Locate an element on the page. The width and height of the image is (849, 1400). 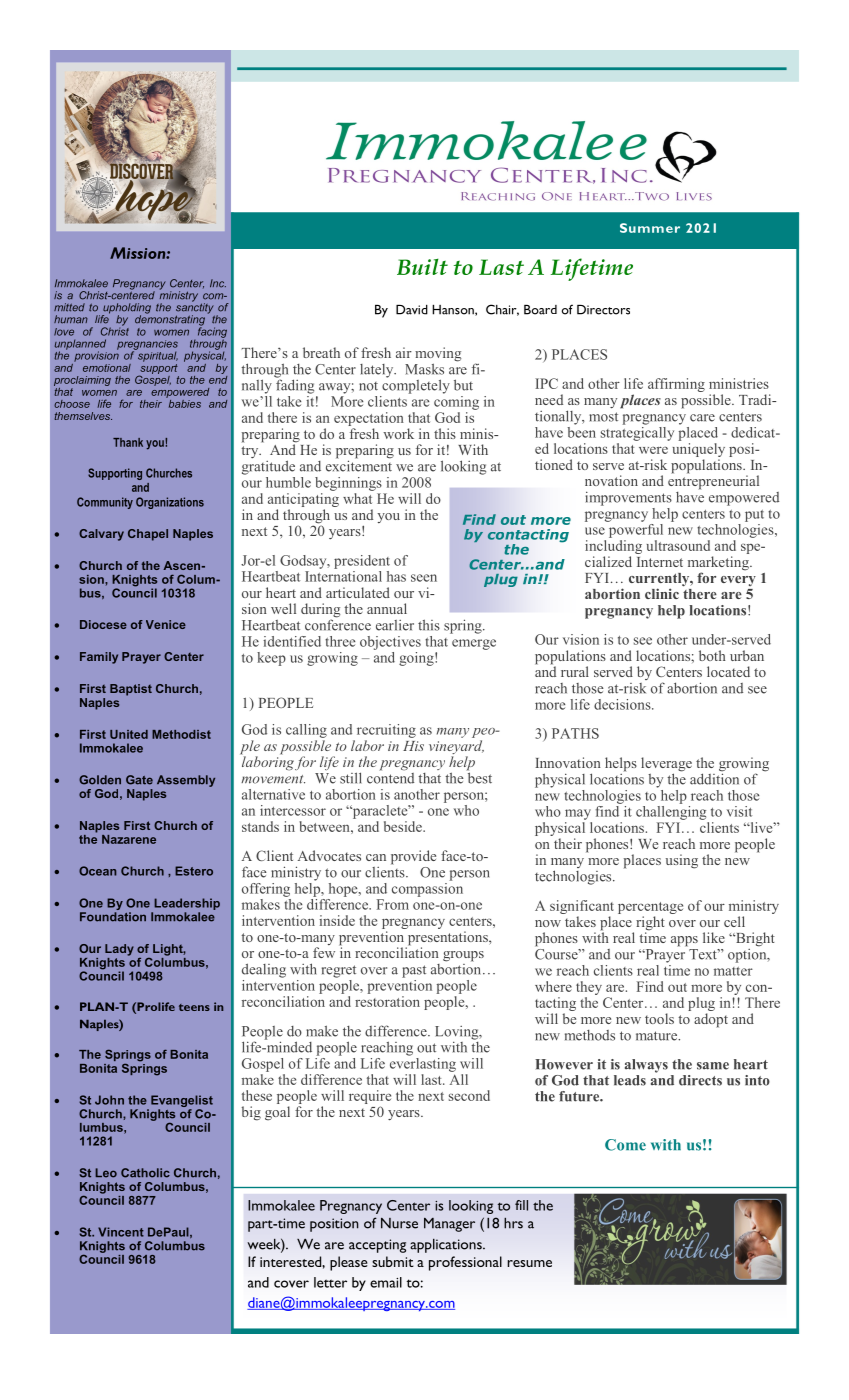
Vincent is located at coordinates (121, 1232).
